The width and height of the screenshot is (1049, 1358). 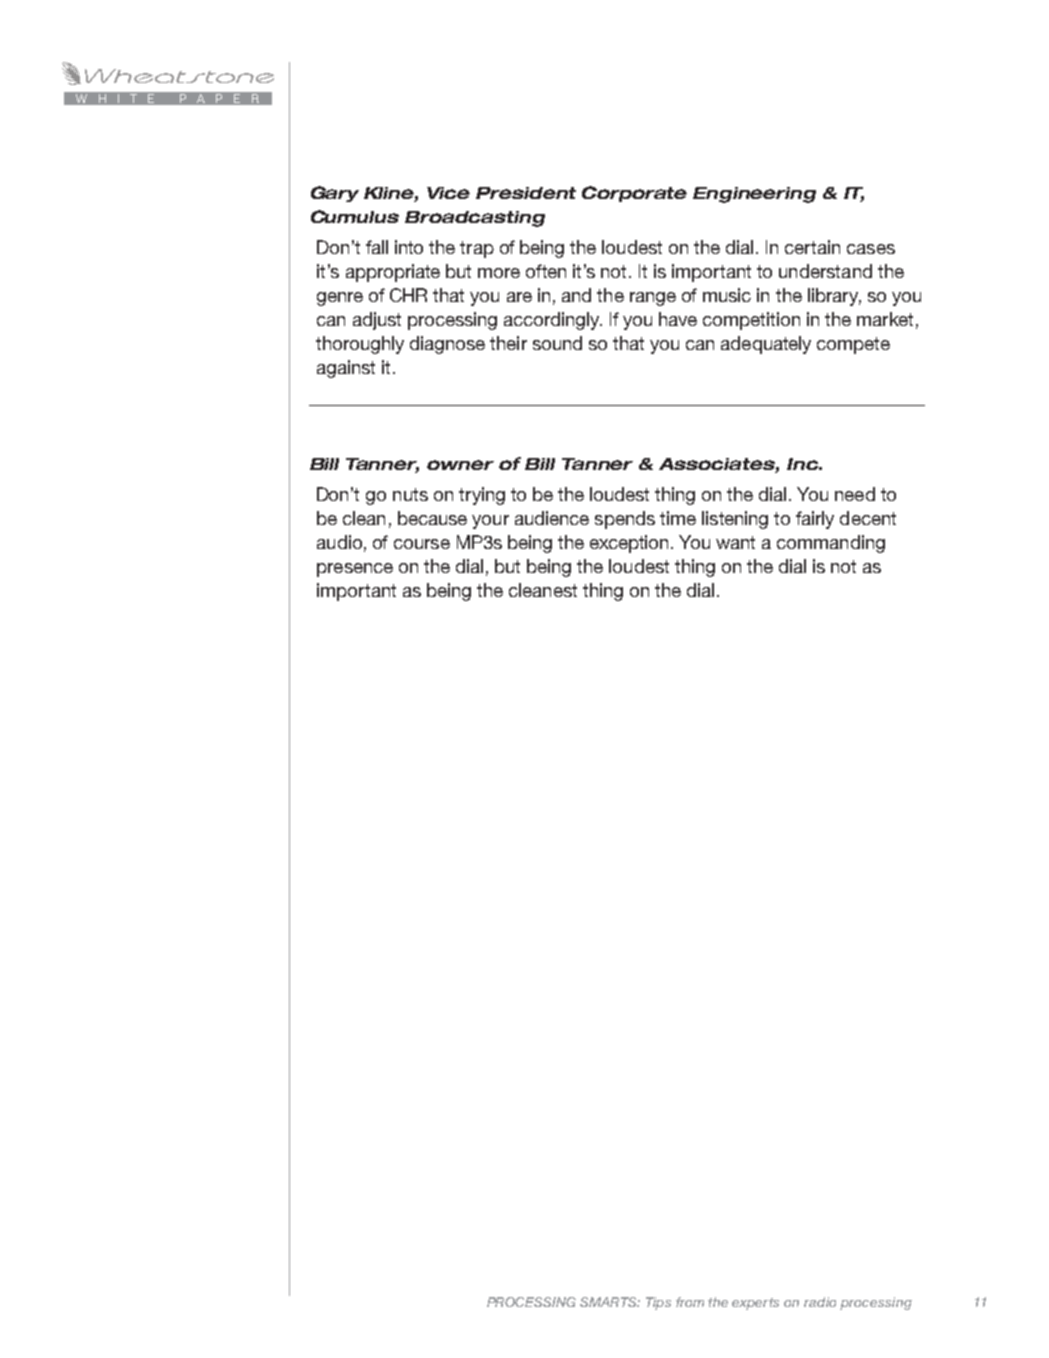 What do you see at coordinates (755, 1304) in the screenshot?
I see `experts` at bounding box center [755, 1304].
